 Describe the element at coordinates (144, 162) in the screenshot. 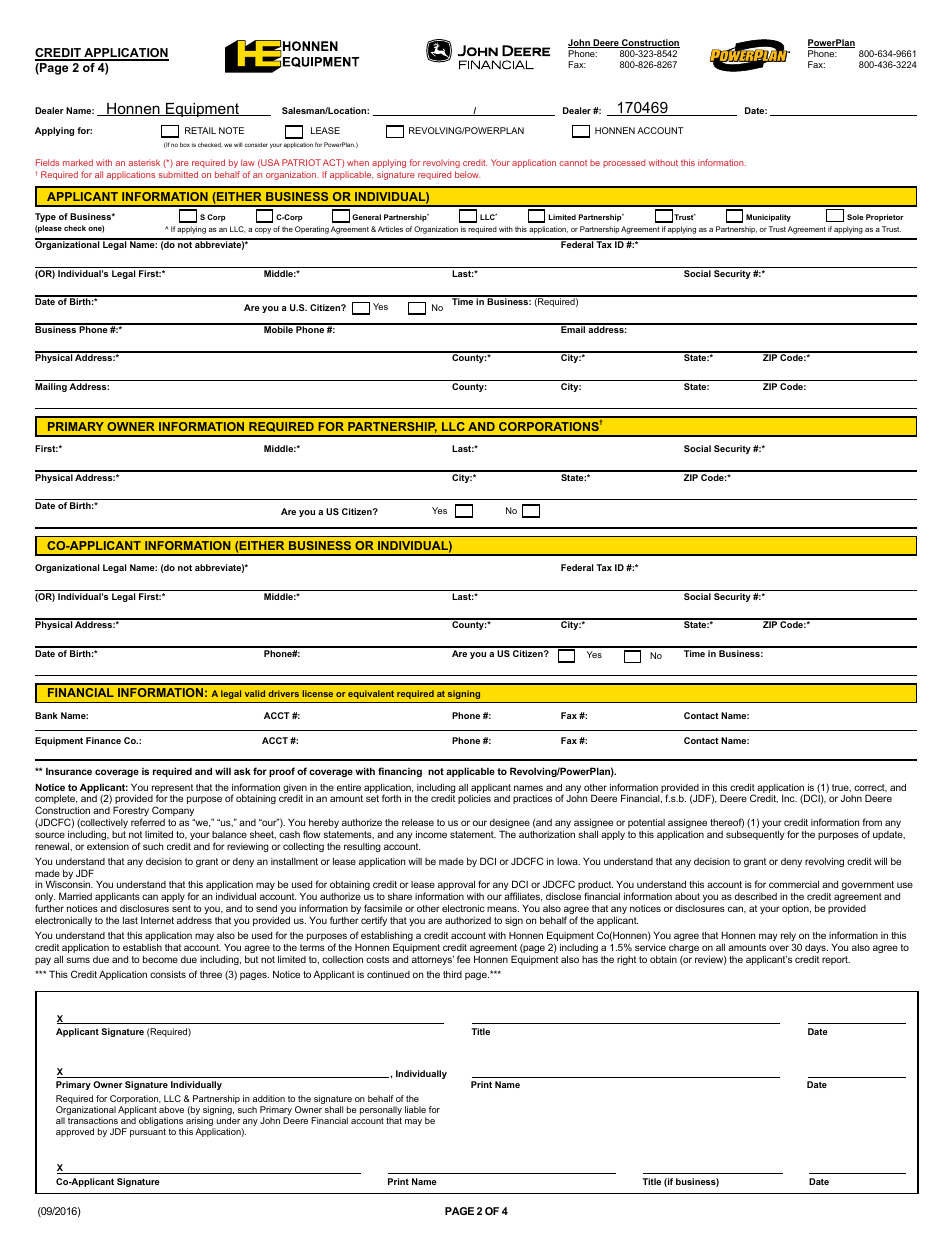

I see `asterisk` at that location.
